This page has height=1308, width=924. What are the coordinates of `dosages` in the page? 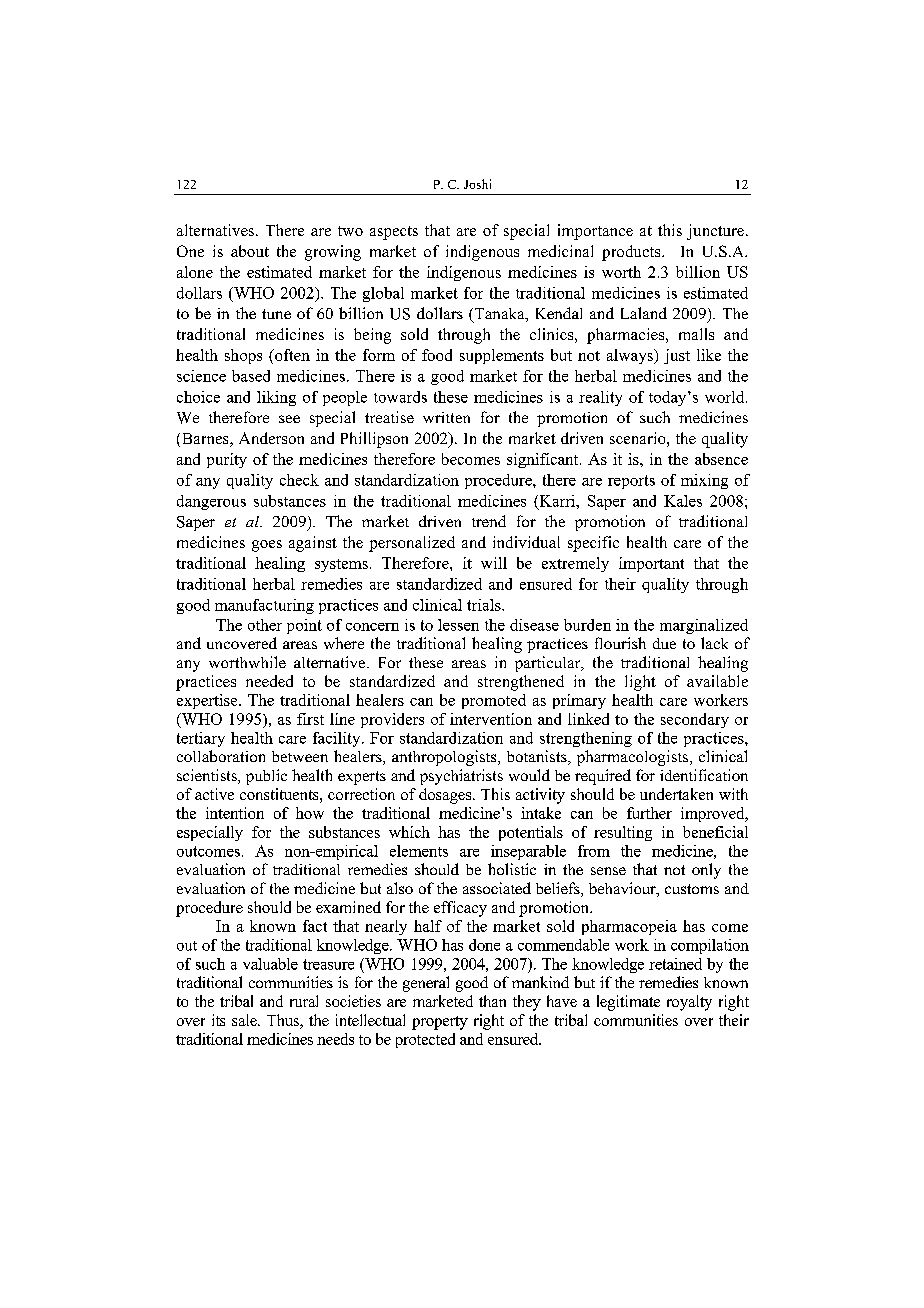 It's located at (446, 796).
